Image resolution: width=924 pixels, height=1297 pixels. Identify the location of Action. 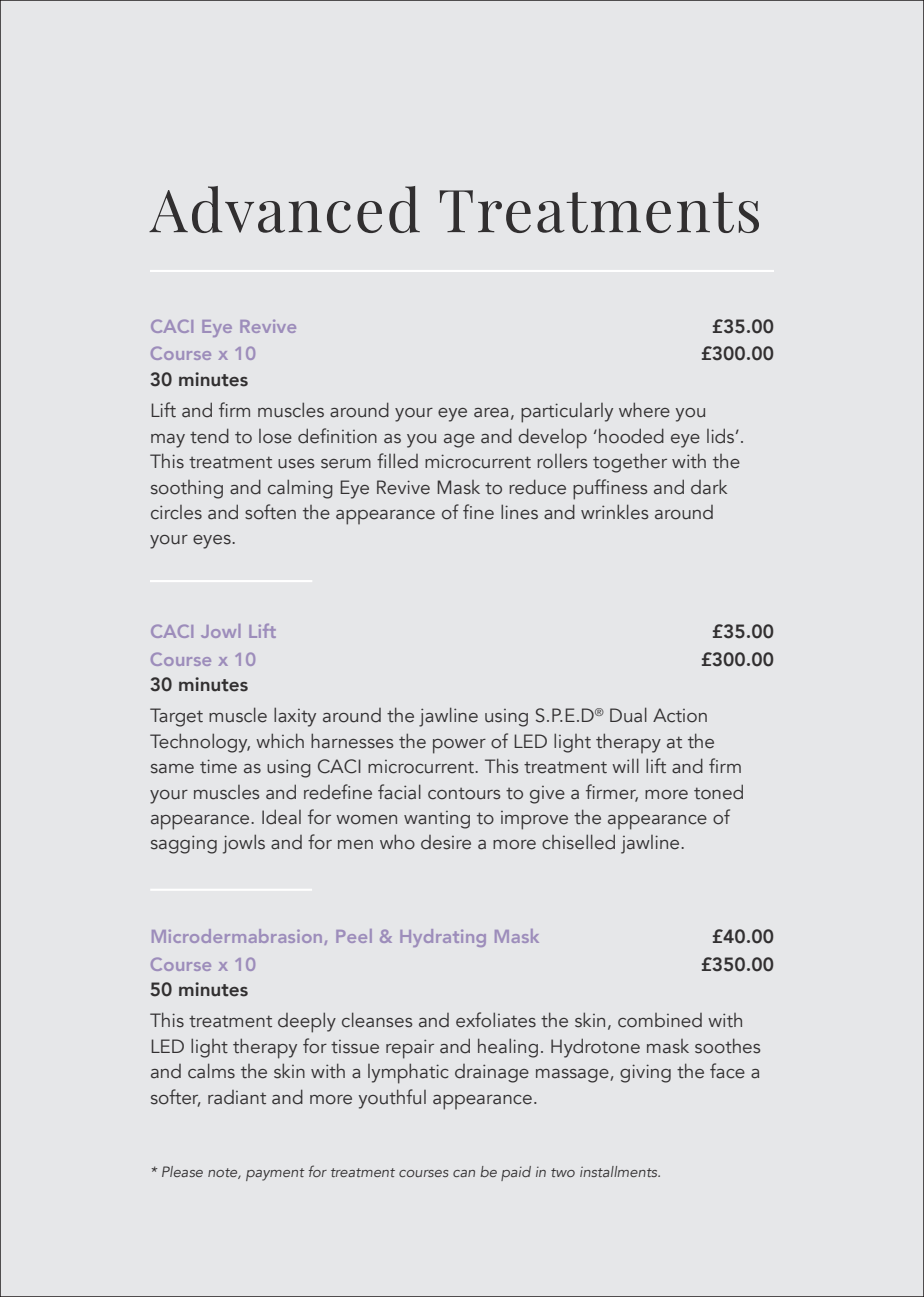
(680, 715).
